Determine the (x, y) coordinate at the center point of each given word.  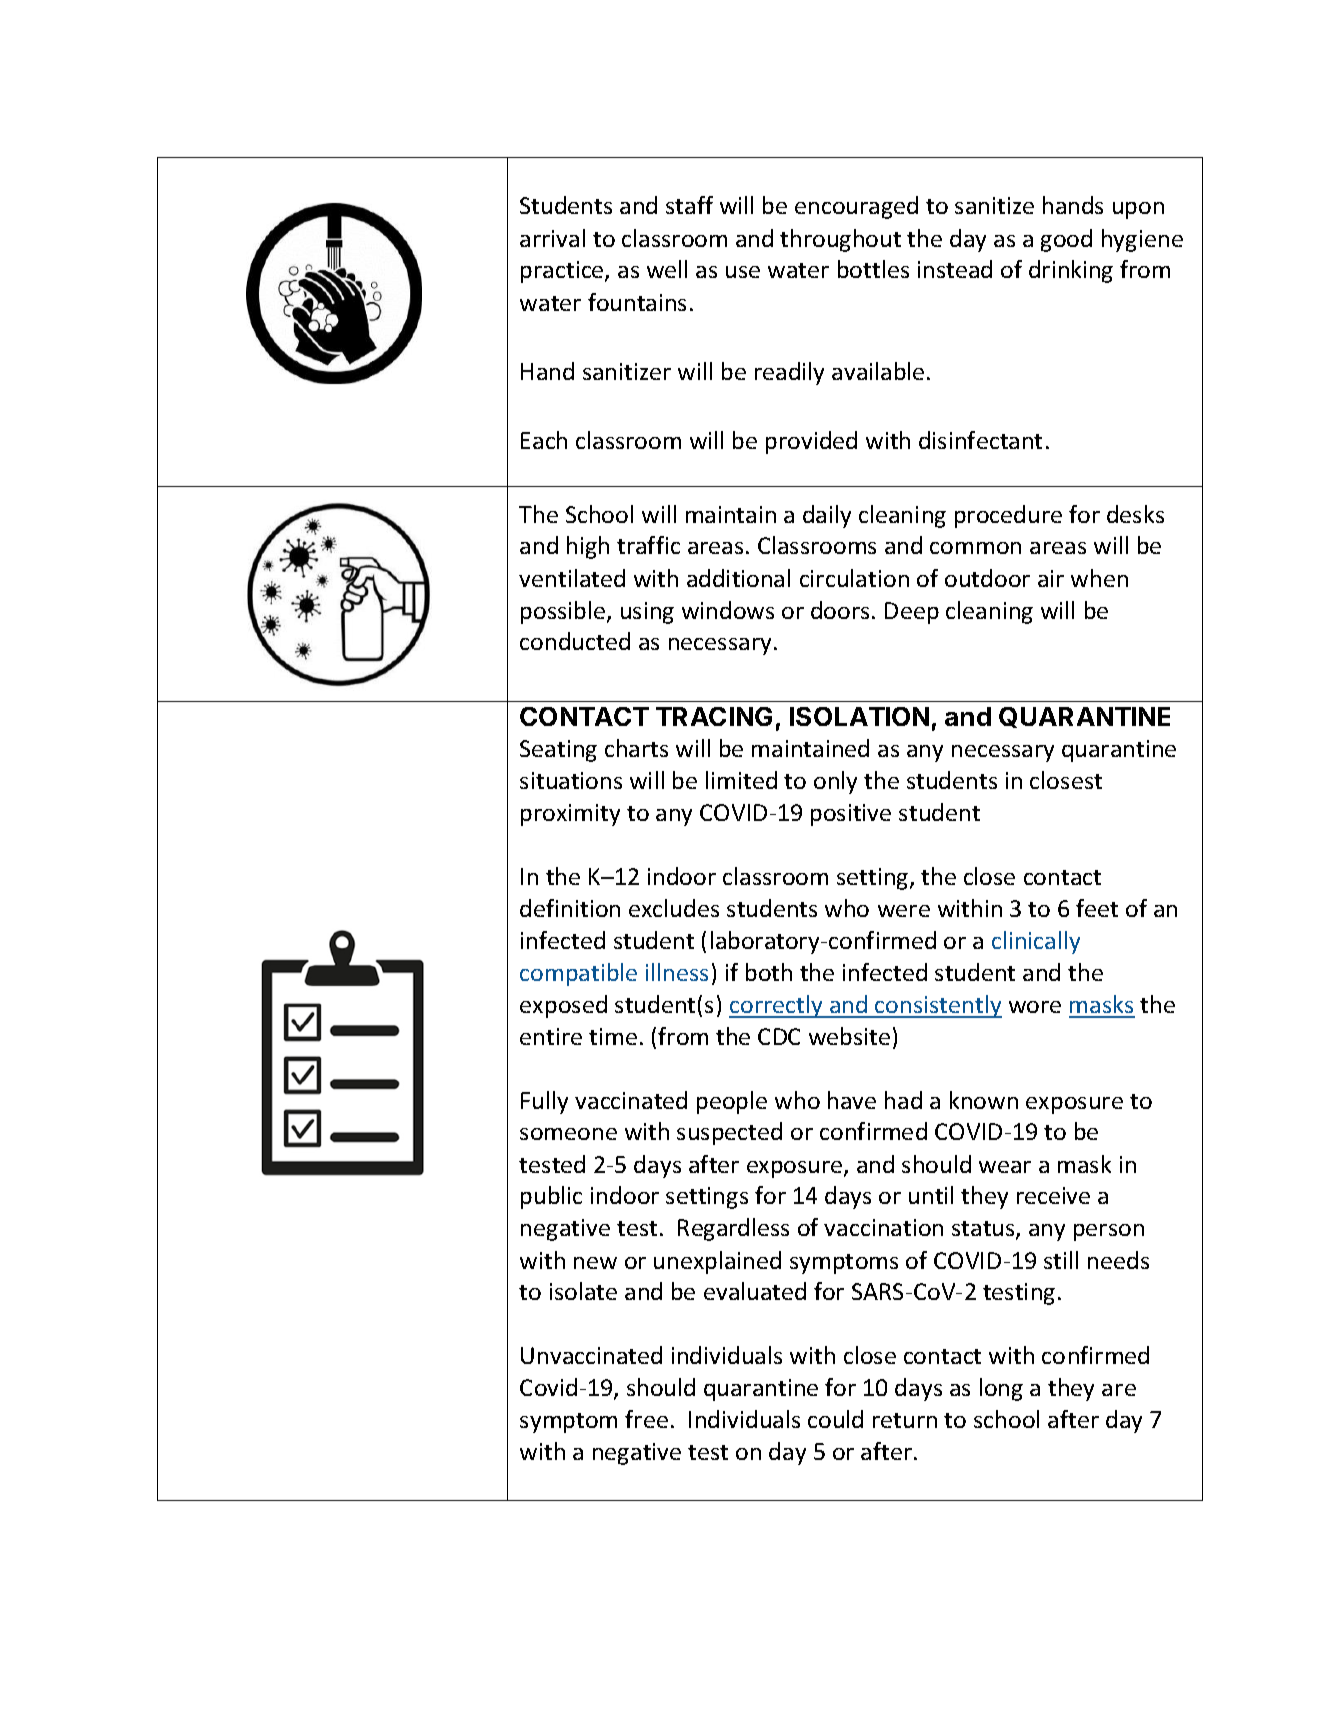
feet (1097, 908)
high (588, 547)
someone (568, 1134)
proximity (570, 815)
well (667, 269)
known (984, 1100)
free (646, 1419)
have (852, 1100)
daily (827, 516)
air (1051, 578)
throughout (840, 240)
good (1066, 240)
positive (851, 815)
